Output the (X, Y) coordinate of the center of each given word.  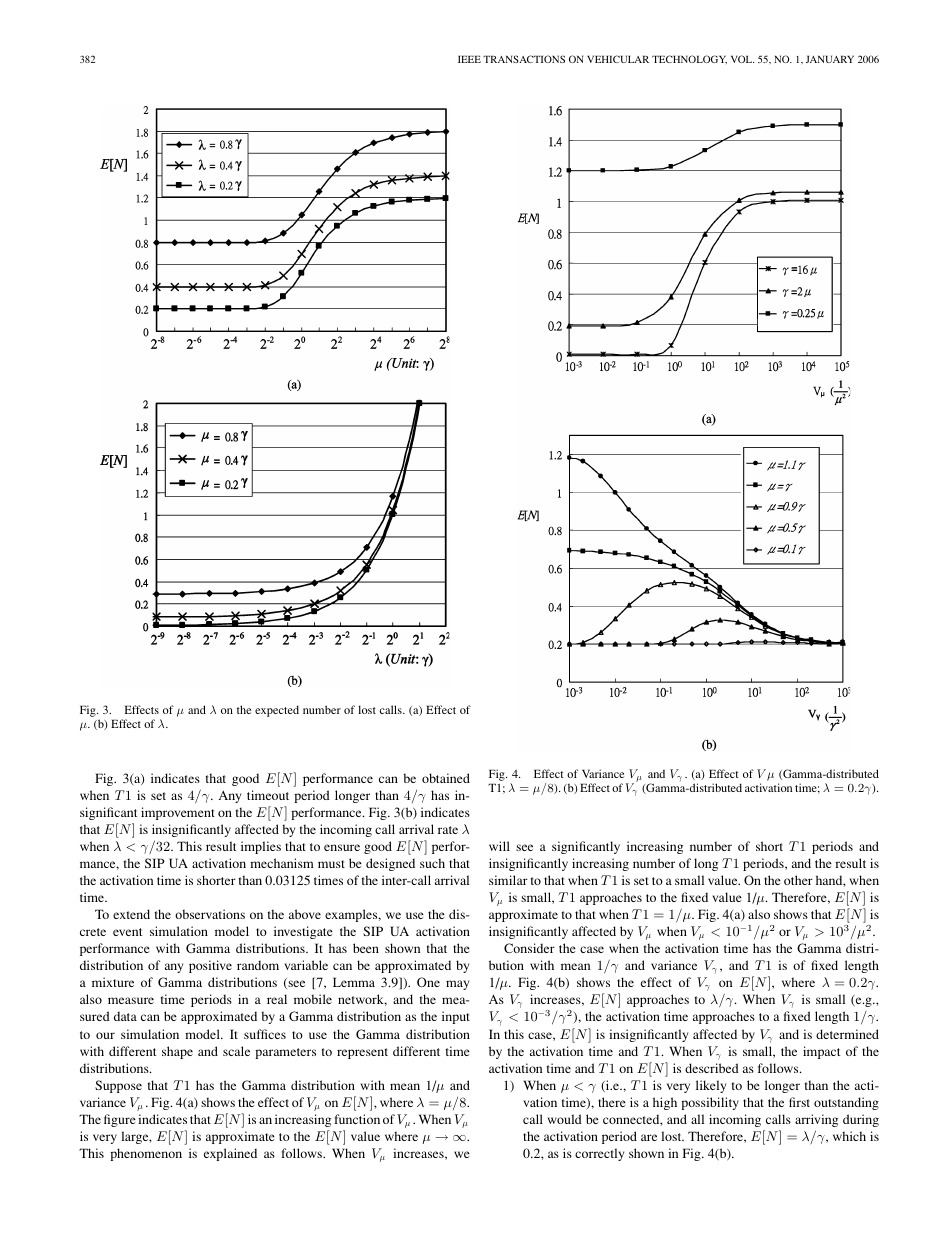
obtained (446, 778)
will (499, 846)
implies (261, 847)
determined (847, 1034)
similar (508, 880)
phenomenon (146, 1154)
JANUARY (830, 59)
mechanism (282, 863)
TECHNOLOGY (689, 59)
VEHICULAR (618, 59)
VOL (742, 59)
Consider (529, 948)
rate (448, 830)
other (798, 880)
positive (210, 966)
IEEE (469, 59)
